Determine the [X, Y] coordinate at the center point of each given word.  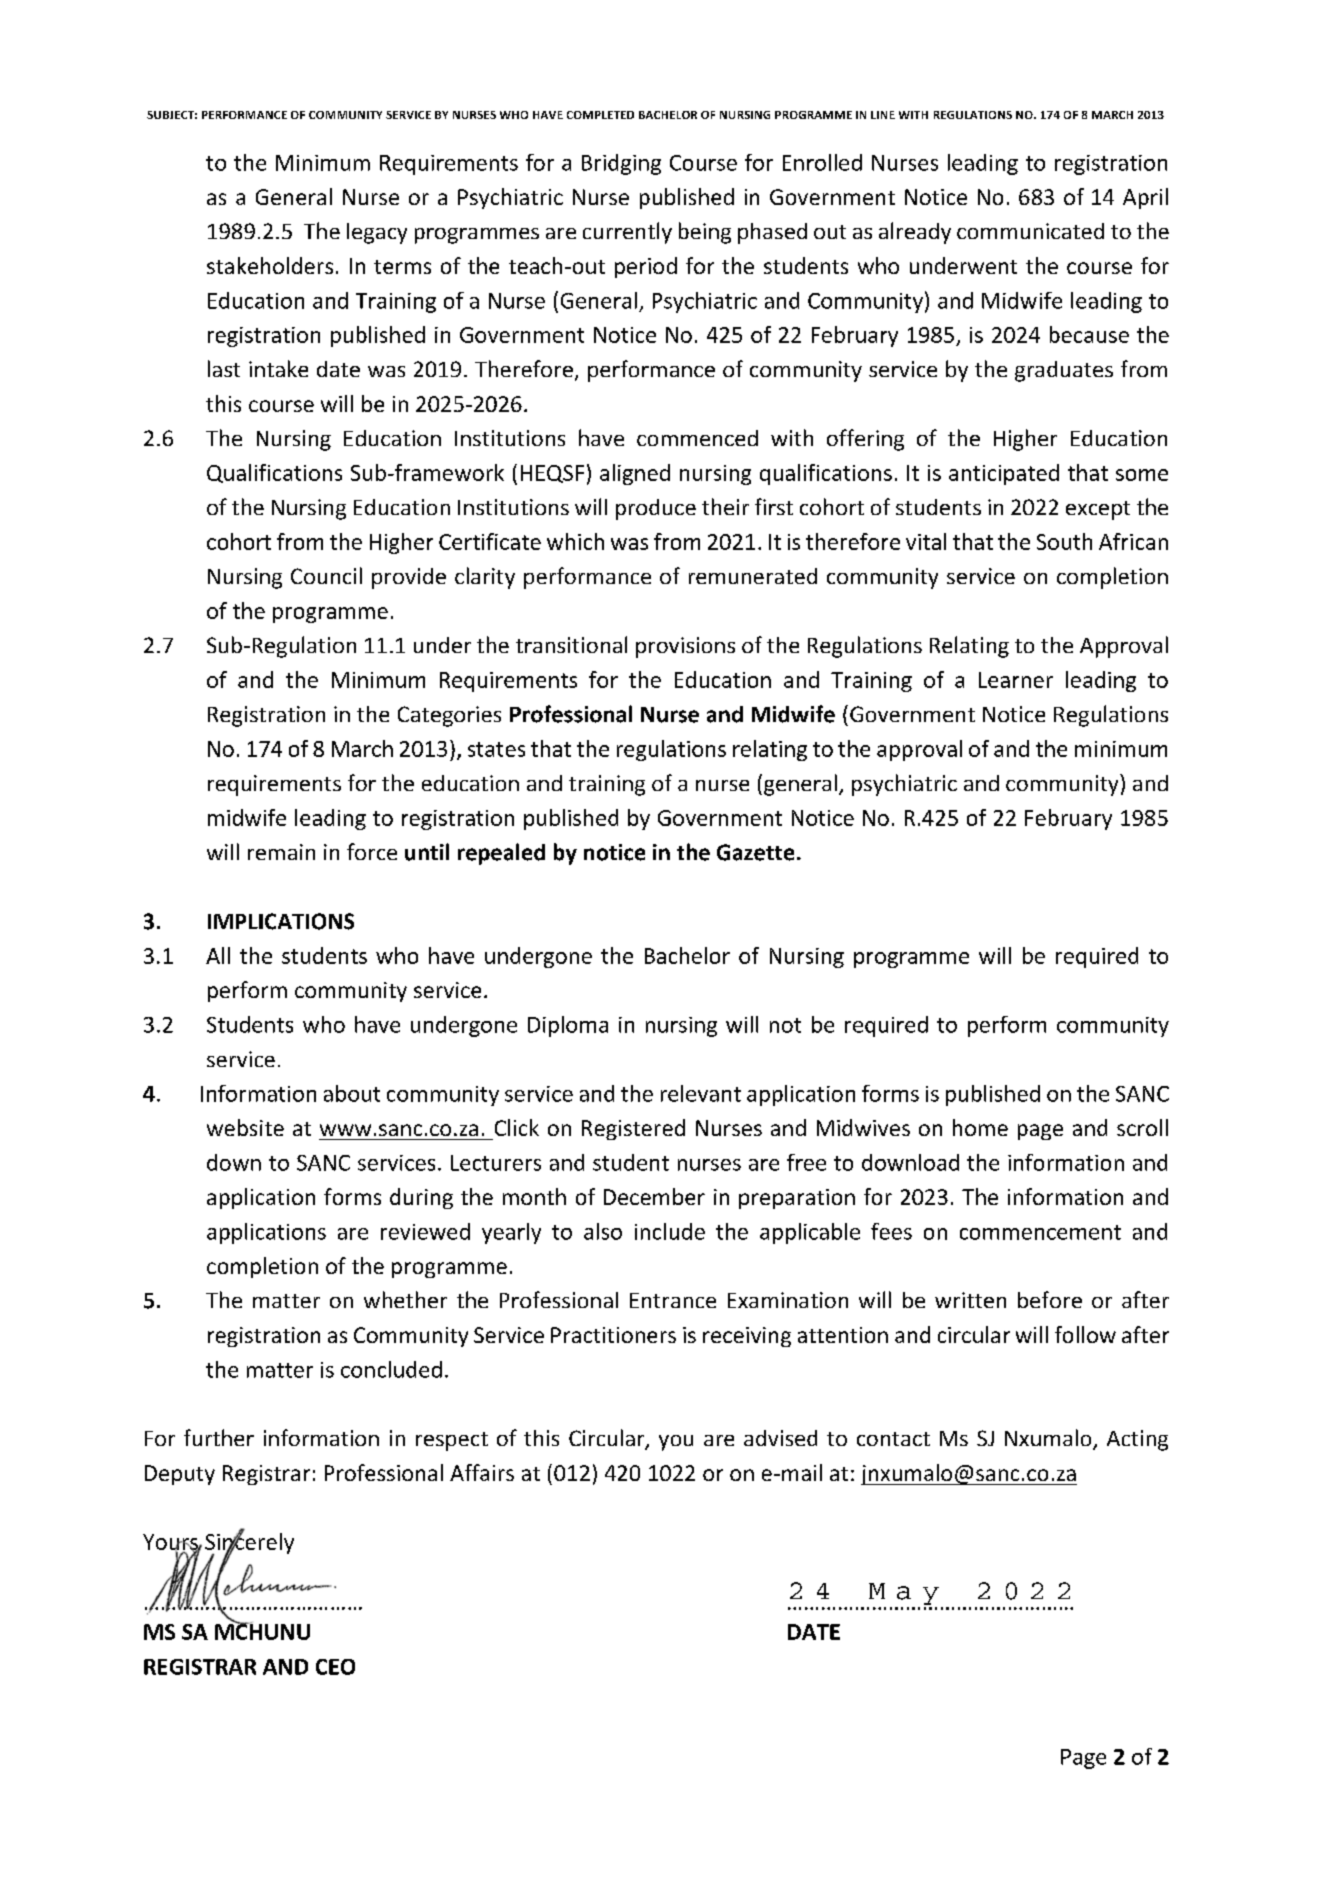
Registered [633, 1129]
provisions [685, 647]
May [904, 1594]
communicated [1030, 231]
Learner [1016, 680]
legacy [377, 233]
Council [326, 575]
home [980, 1127]
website [245, 1127]
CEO [335, 1667]
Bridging [621, 164]
